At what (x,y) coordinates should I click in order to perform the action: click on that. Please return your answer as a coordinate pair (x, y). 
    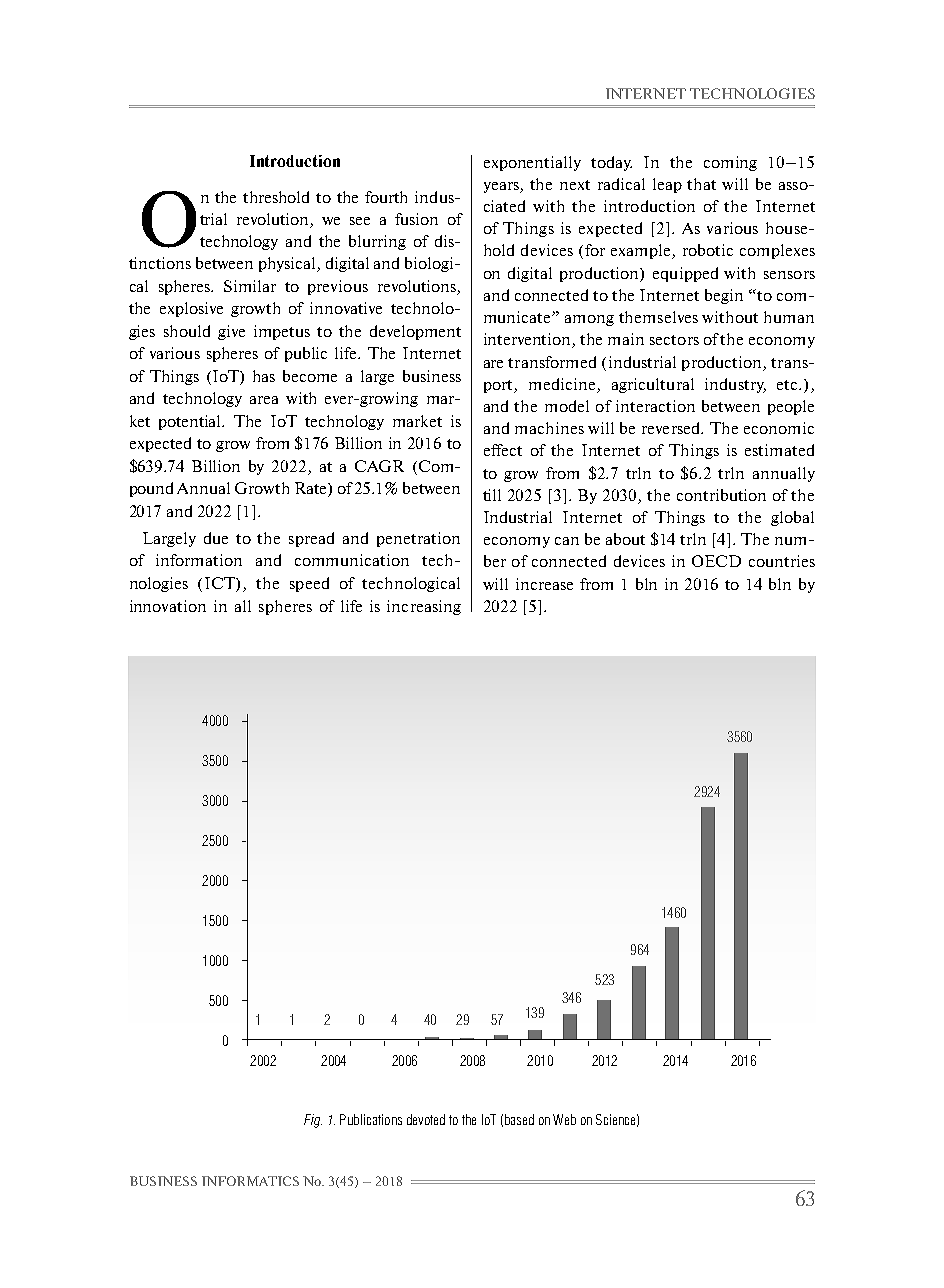
    Looking at the image, I should click on (701, 184).
